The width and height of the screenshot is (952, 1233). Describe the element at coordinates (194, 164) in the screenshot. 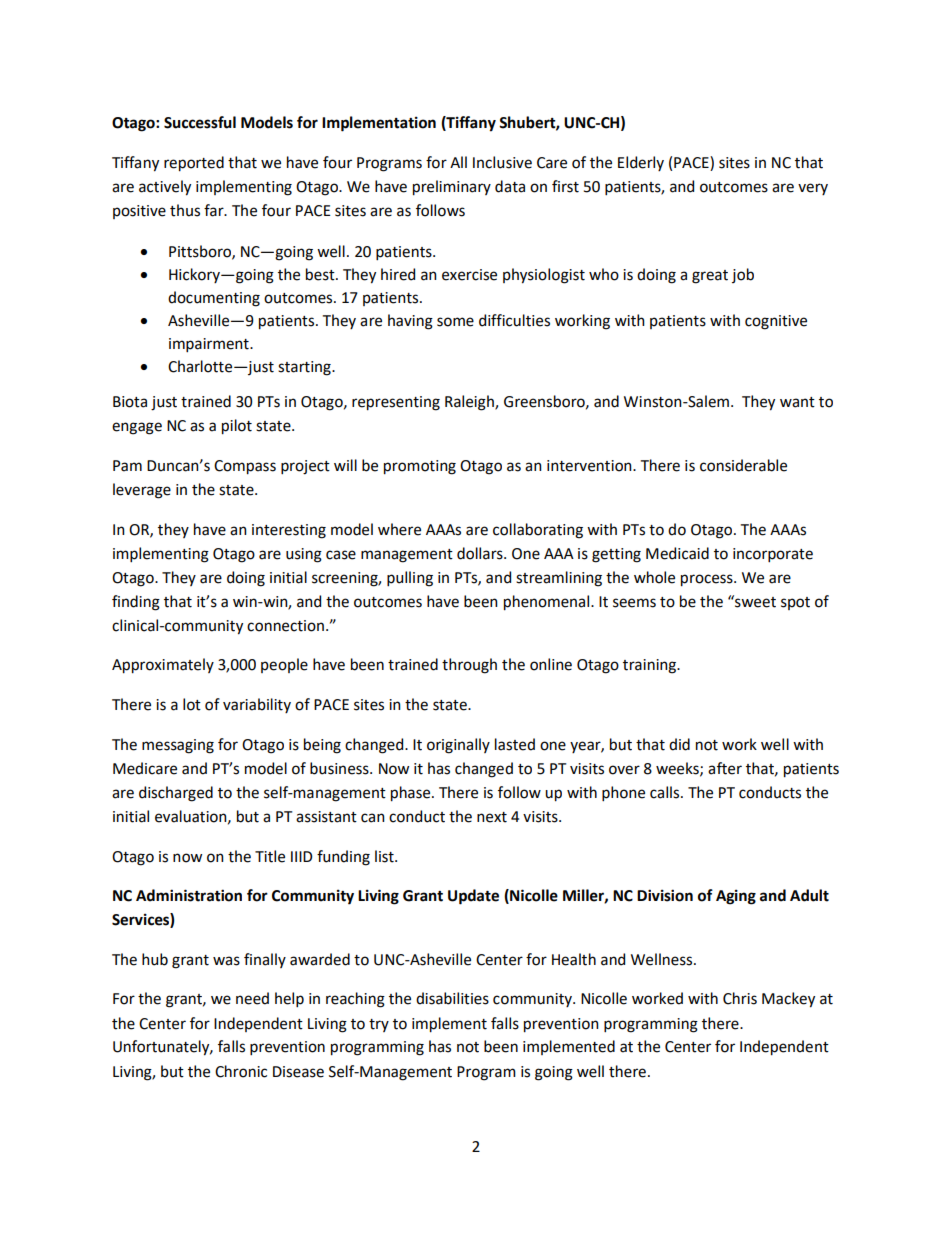

I see `reported` at that location.
